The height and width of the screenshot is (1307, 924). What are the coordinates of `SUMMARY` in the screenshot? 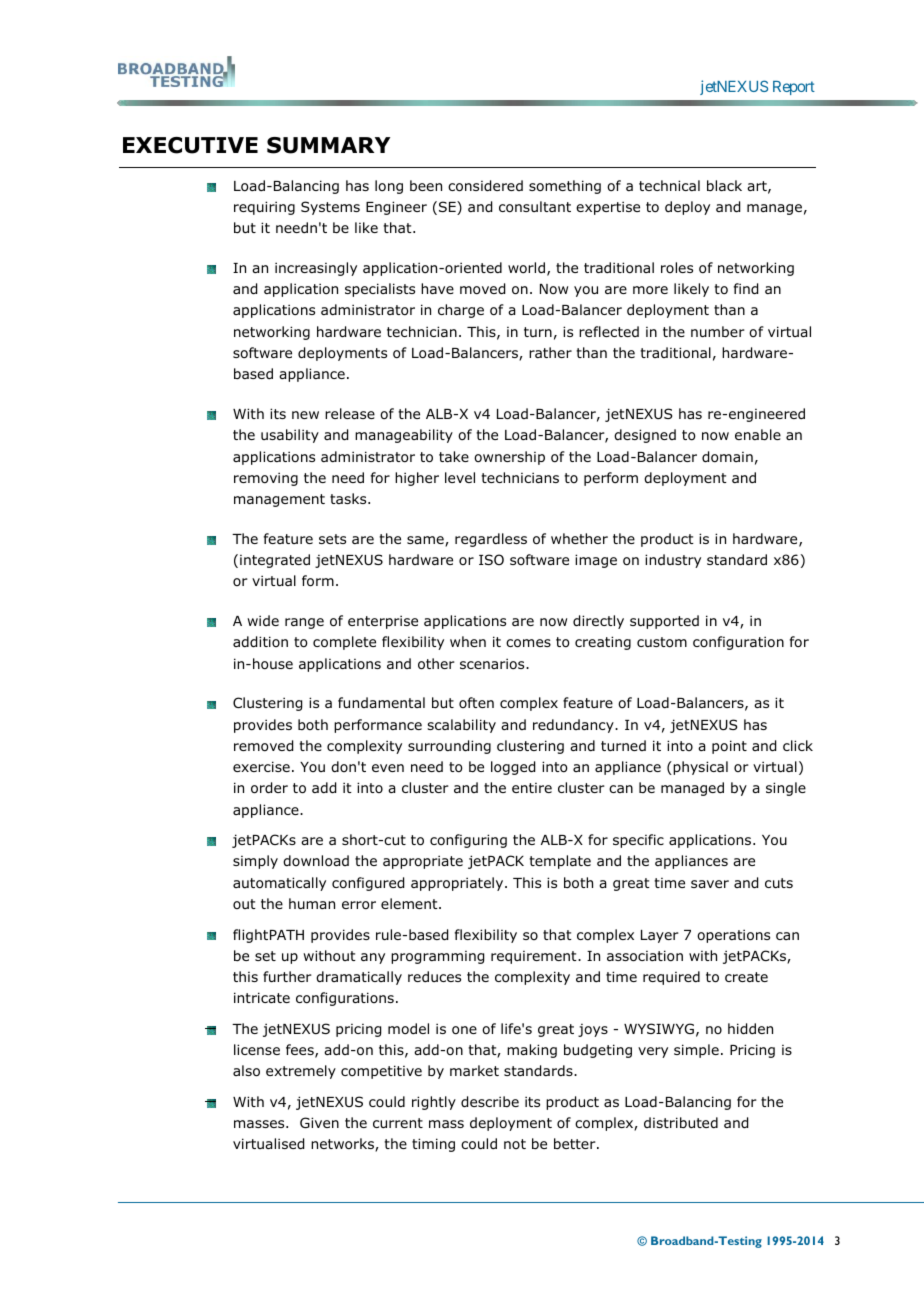 It's located at (328, 145).
